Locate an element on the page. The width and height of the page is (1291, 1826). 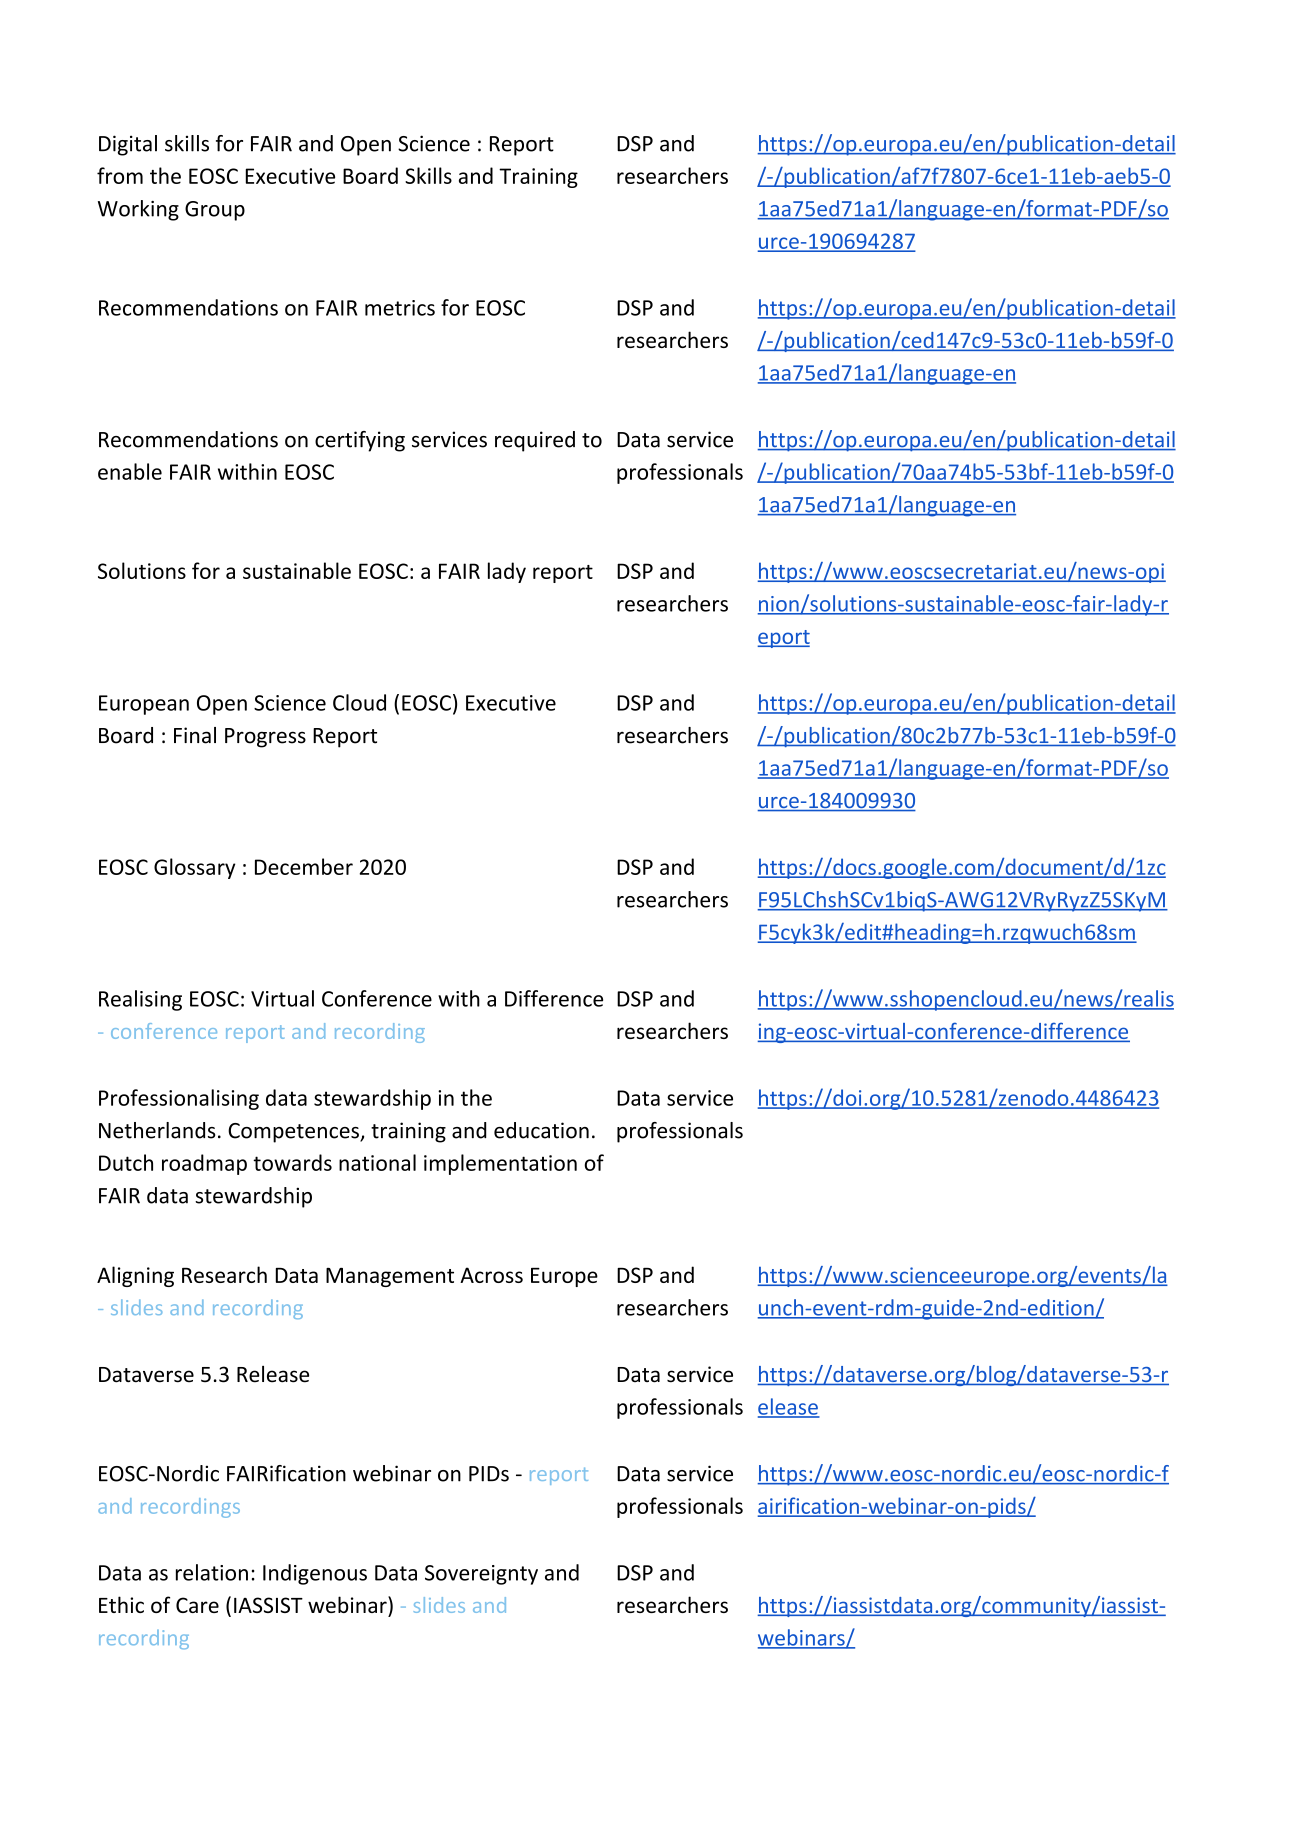
December is located at coordinates (304, 866).
